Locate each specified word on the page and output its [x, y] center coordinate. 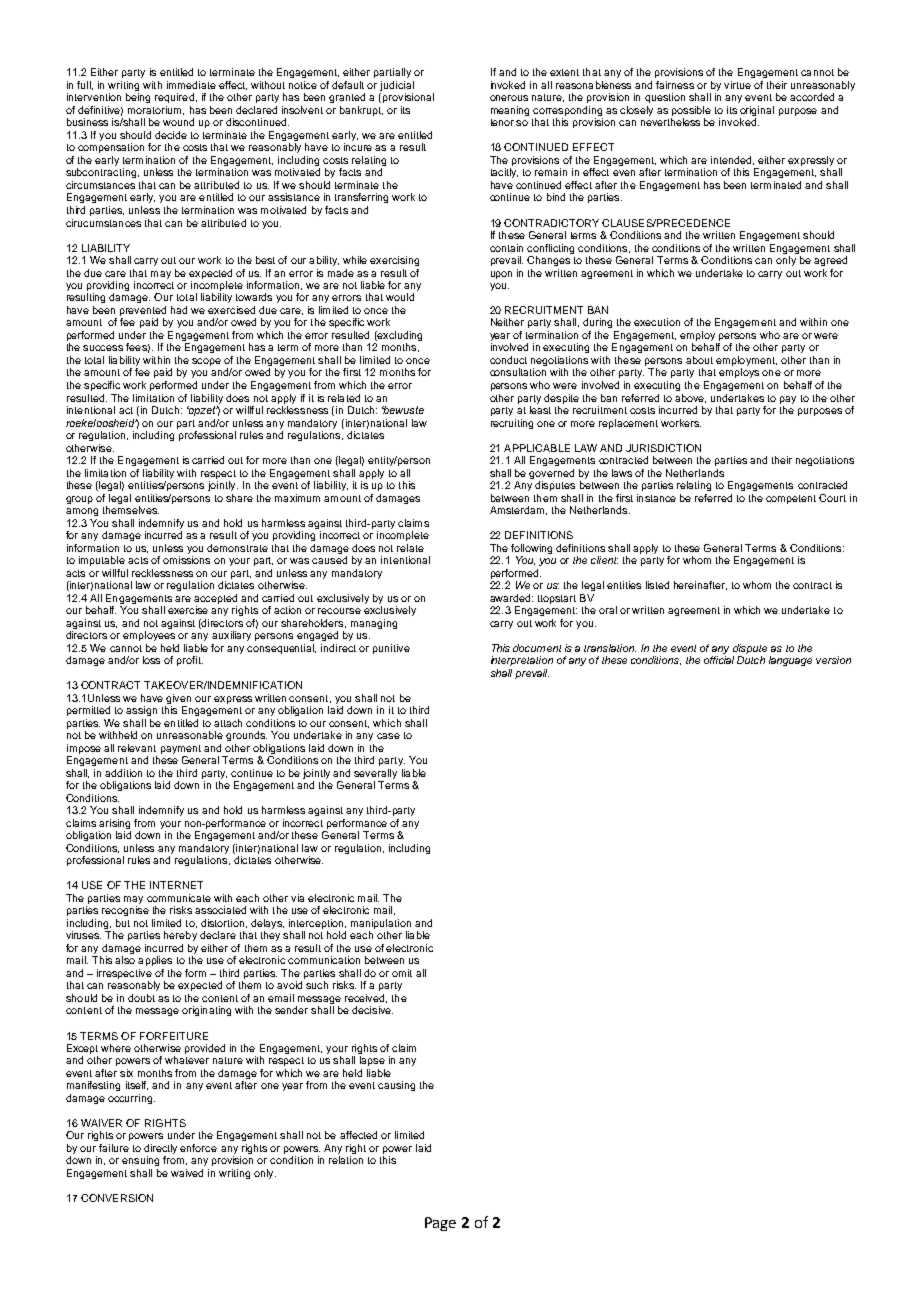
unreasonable [190, 735]
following [531, 550]
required [174, 98]
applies [155, 961]
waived [187, 1173]
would [400, 297]
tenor [502, 122]
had [179, 310]
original [757, 112]
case [388, 736]
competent [791, 499]
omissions [186, 560]
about [699, 360]
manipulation [381, 925]
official [719, 660]
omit [402, 973]
